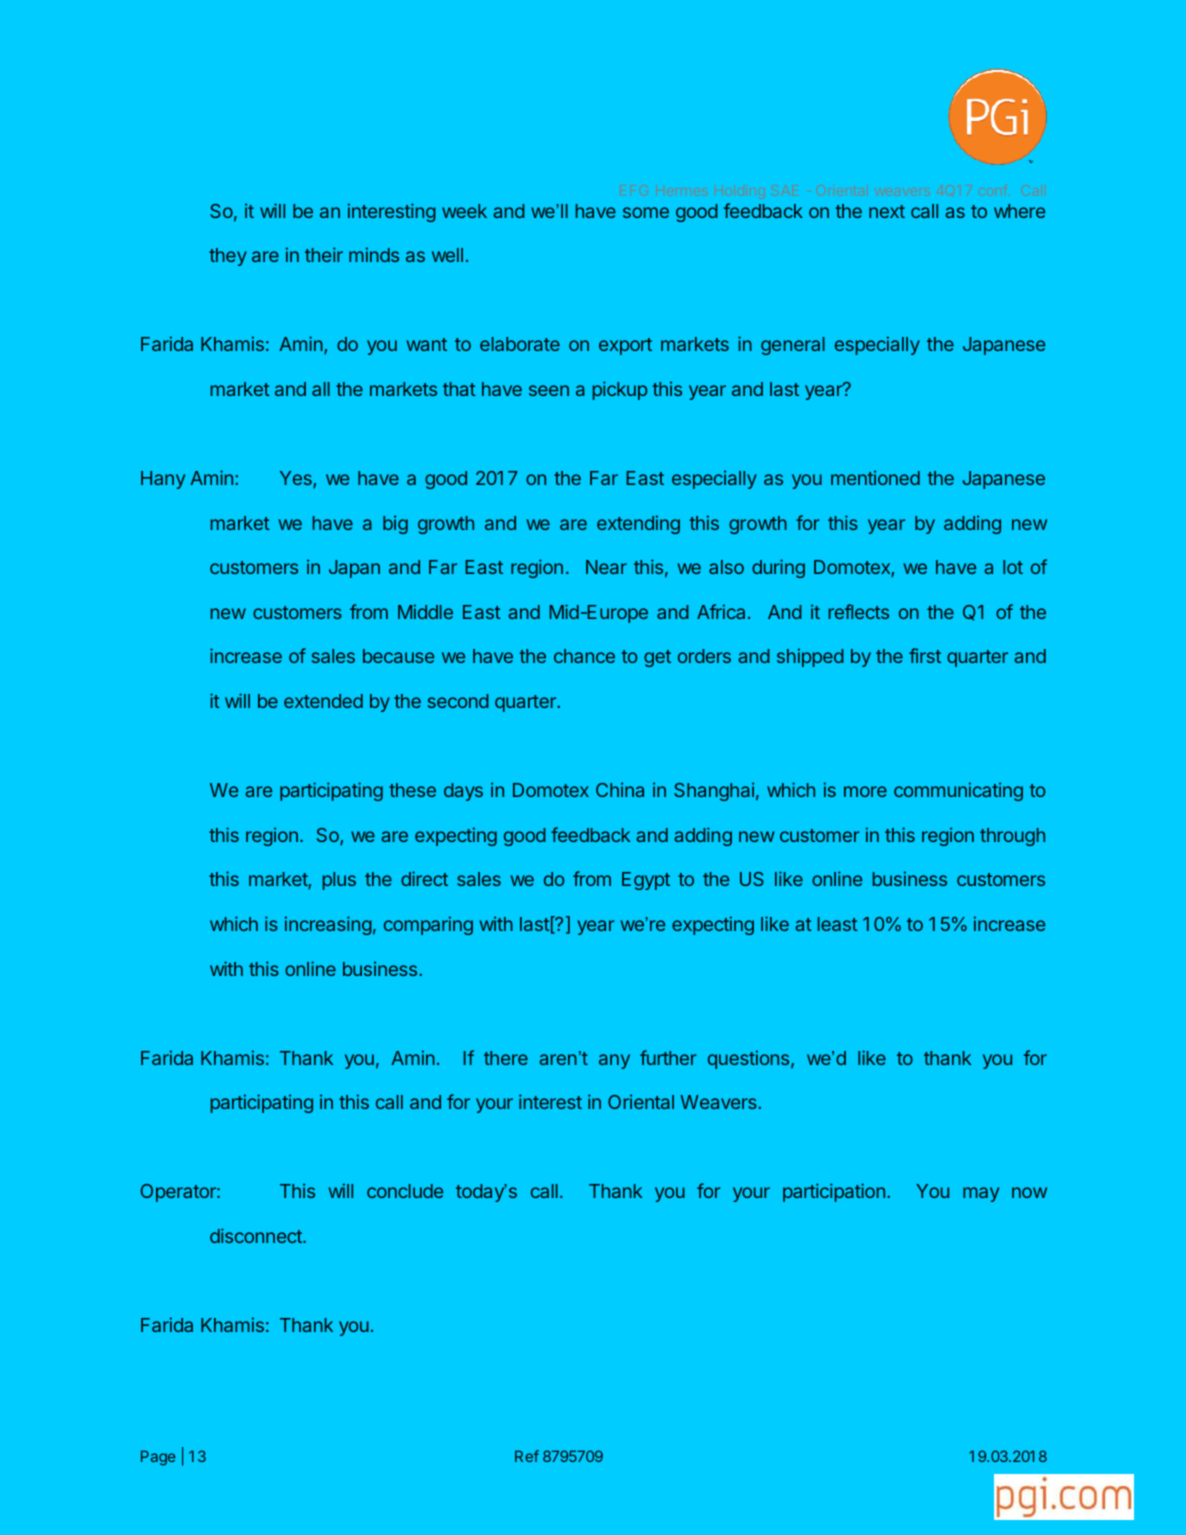  I want to click on disconnect, so click(257, 1235).
